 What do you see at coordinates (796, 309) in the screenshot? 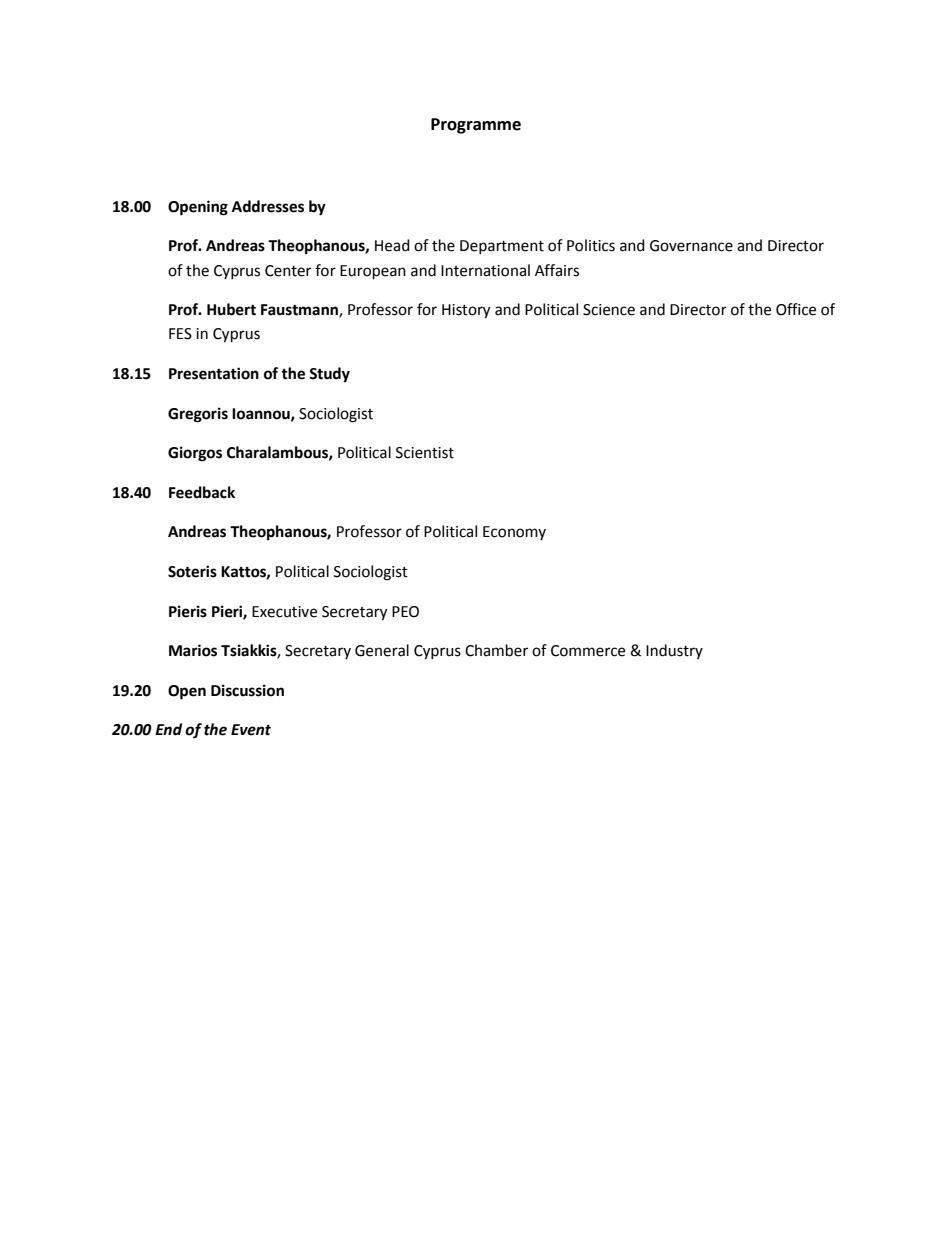
I see `Office` at bounding box center [796, 309].
